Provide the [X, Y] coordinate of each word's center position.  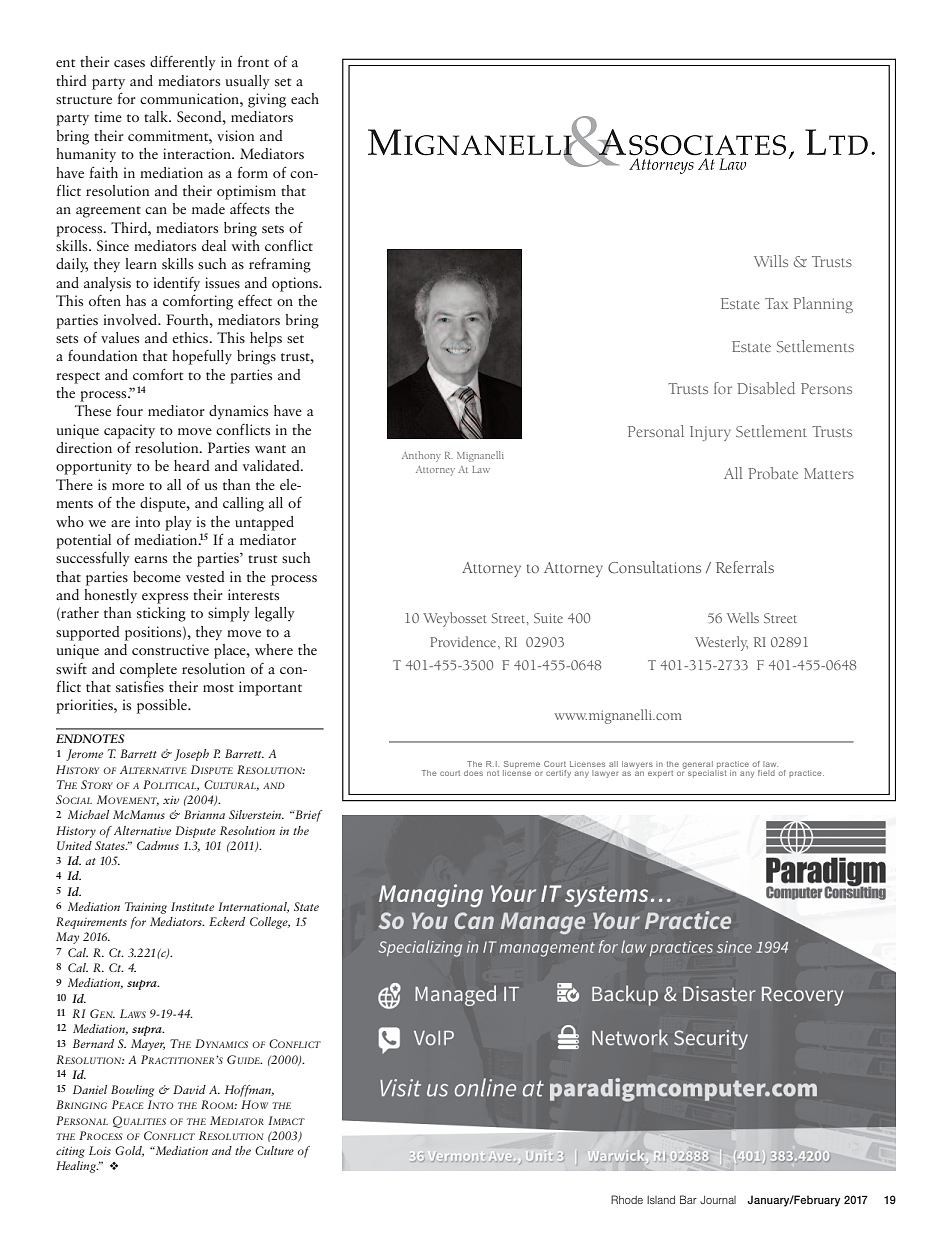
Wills [771, 261]
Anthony [421, 456]
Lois [100, 1150]
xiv [171, 800]
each [305, 98]
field [766, 773]
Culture [274, 1150]
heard [192, 465]
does [473, 773]
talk [157, 116]
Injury [710, 433]
